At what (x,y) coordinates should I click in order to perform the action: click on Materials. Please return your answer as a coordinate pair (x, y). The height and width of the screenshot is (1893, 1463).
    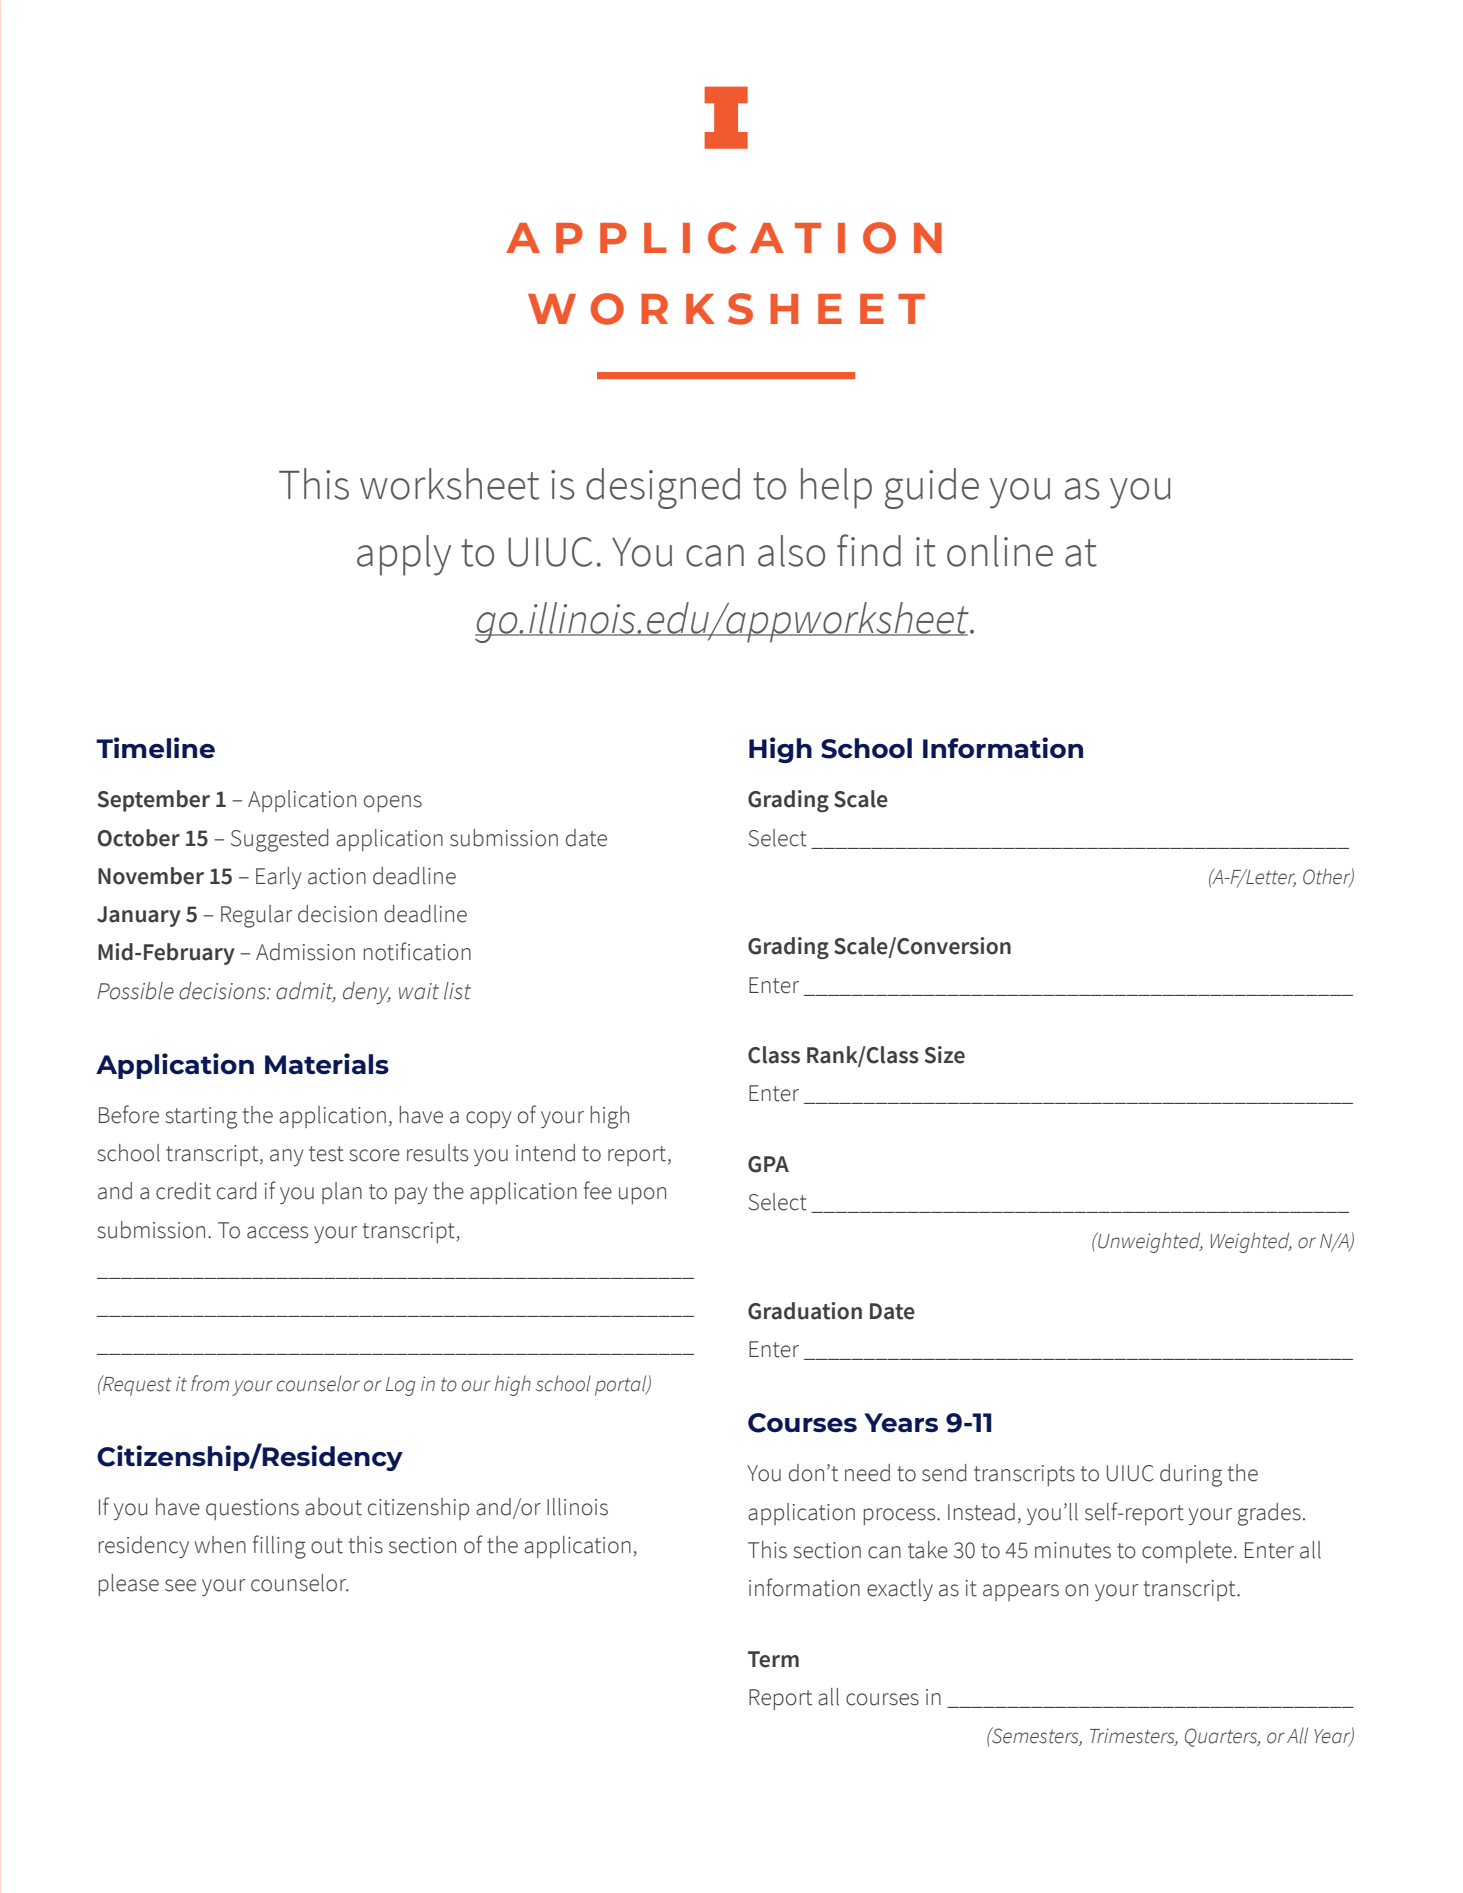
    Looking at the image, I should click on (327, 1063).
